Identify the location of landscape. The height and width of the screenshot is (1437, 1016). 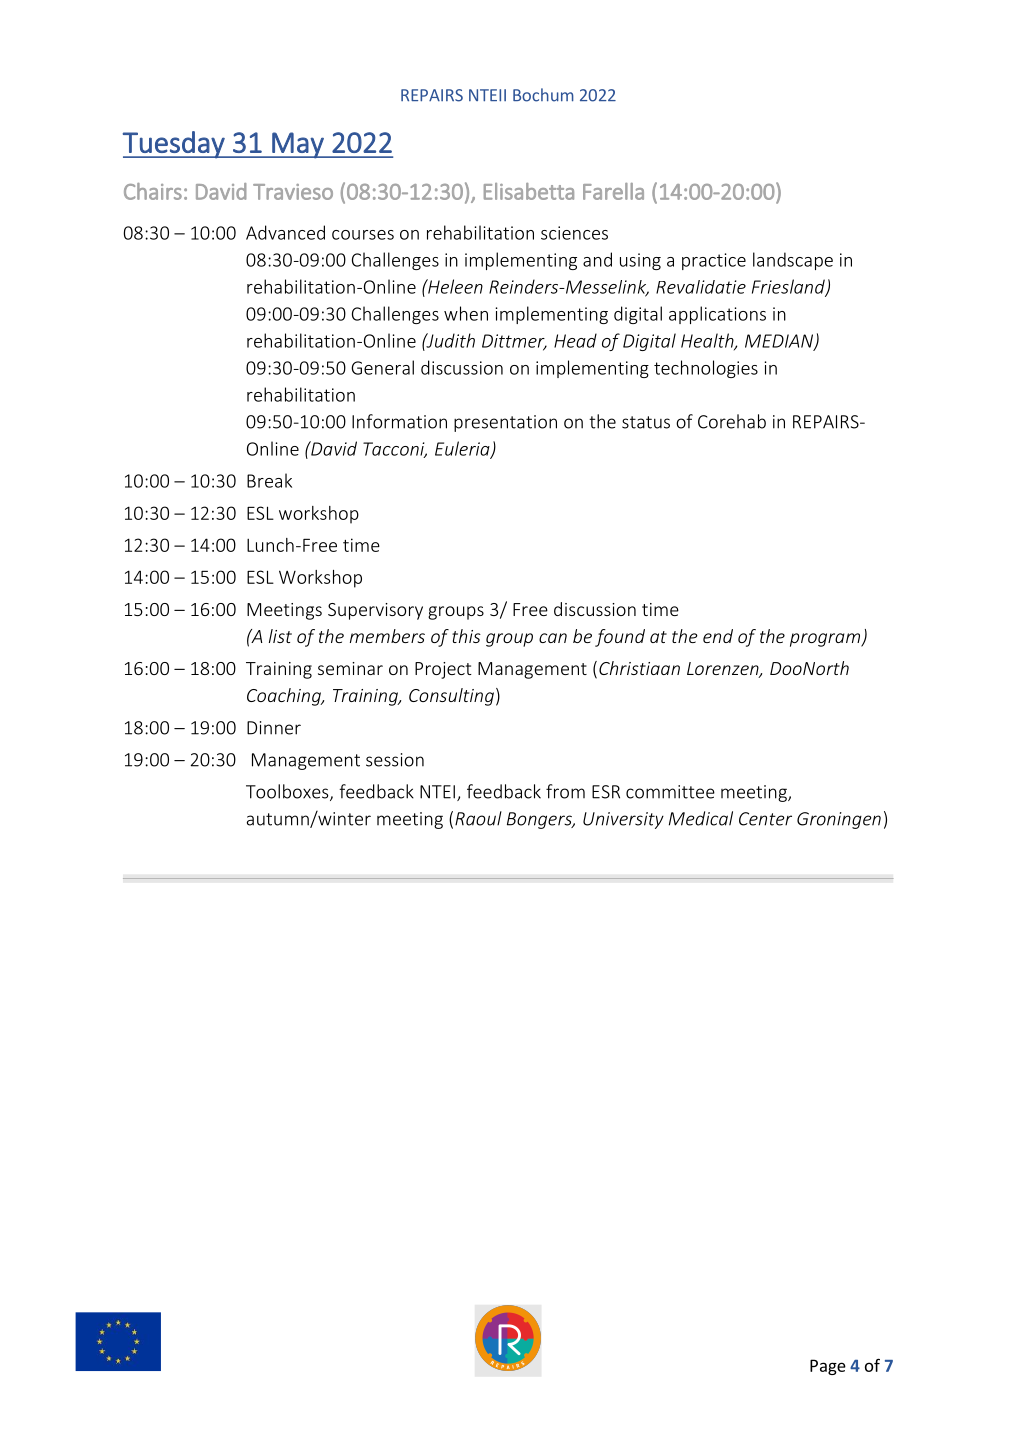
(793, 261).
